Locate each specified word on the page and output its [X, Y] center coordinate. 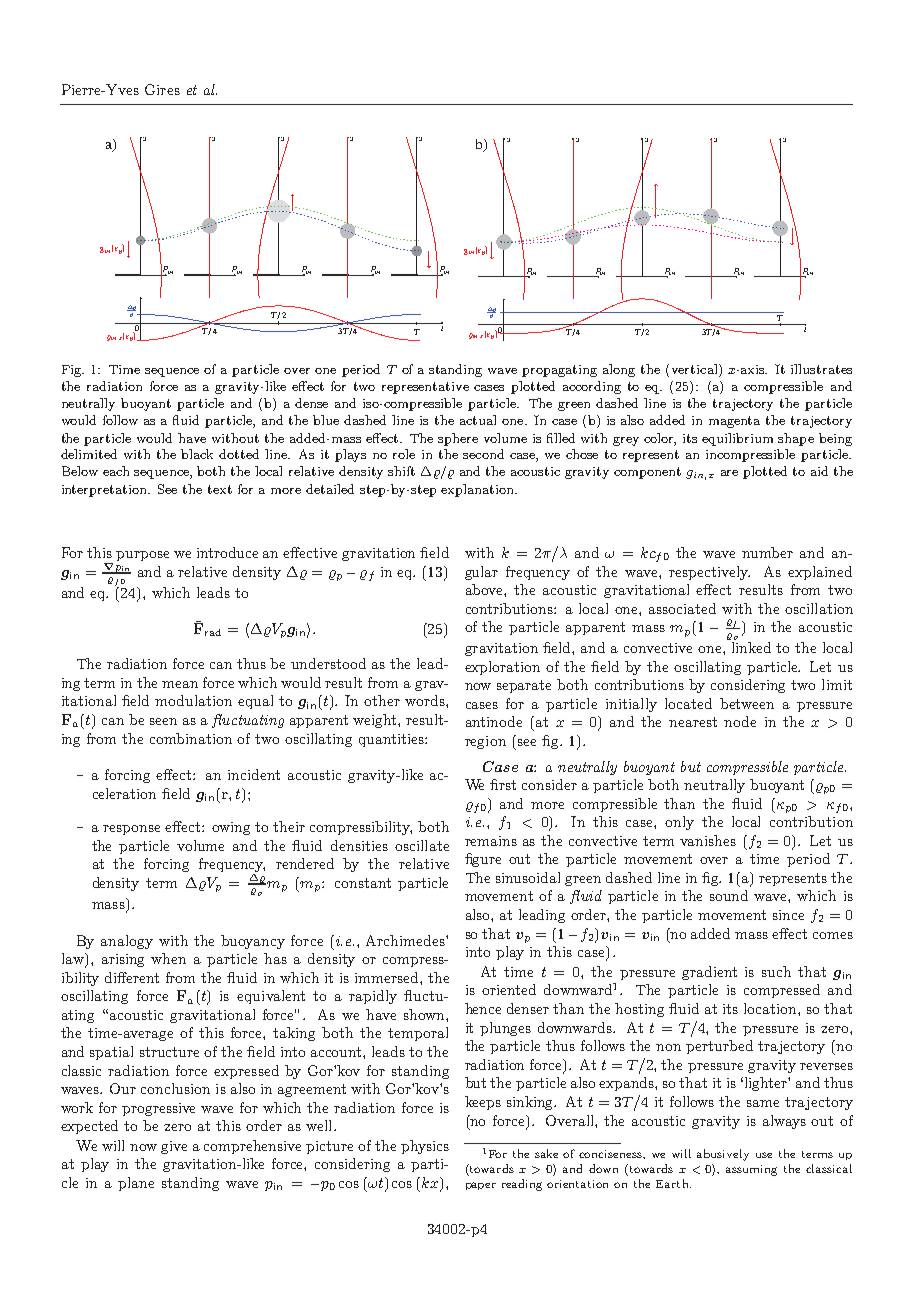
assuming [751, 1170]
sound [729, 895]
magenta [734, 422]
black [197, 454]
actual [478, 420]
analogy [127, 942]
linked [751, 647]
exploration [502, 668]
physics [425, 1147]
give [174, 1147]
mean [180, 684]
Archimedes [406, 940]
